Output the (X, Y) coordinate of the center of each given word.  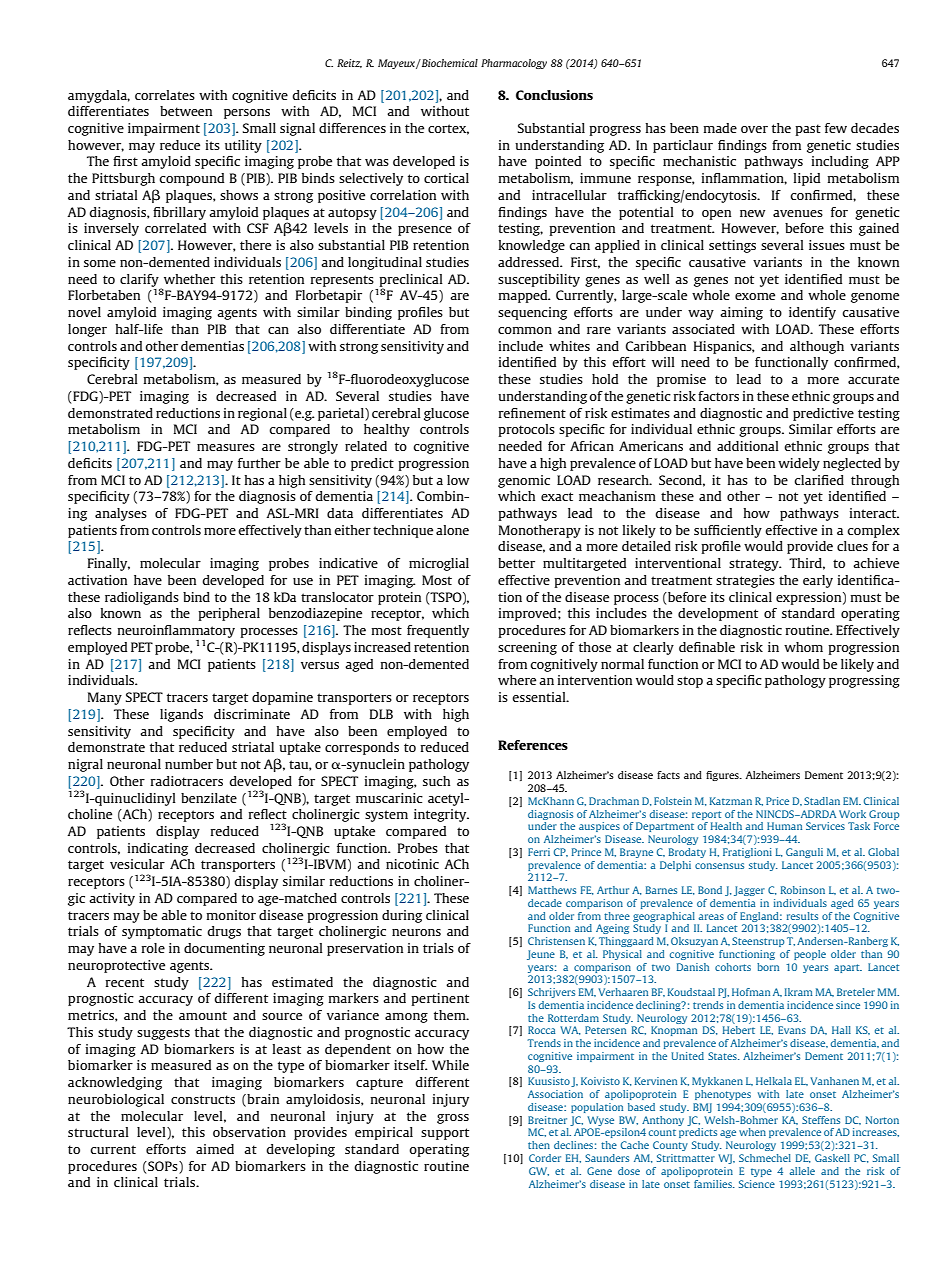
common (525, 330)
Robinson (803, 890)
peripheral (229, 614)
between (186, 111)
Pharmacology (514, 64)
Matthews (552, 890)
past (808, 130)
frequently (438, 631)
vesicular (137, 864)
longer (87, 330)
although (817, 347)
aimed (215, 1149)
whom (803, 647)
